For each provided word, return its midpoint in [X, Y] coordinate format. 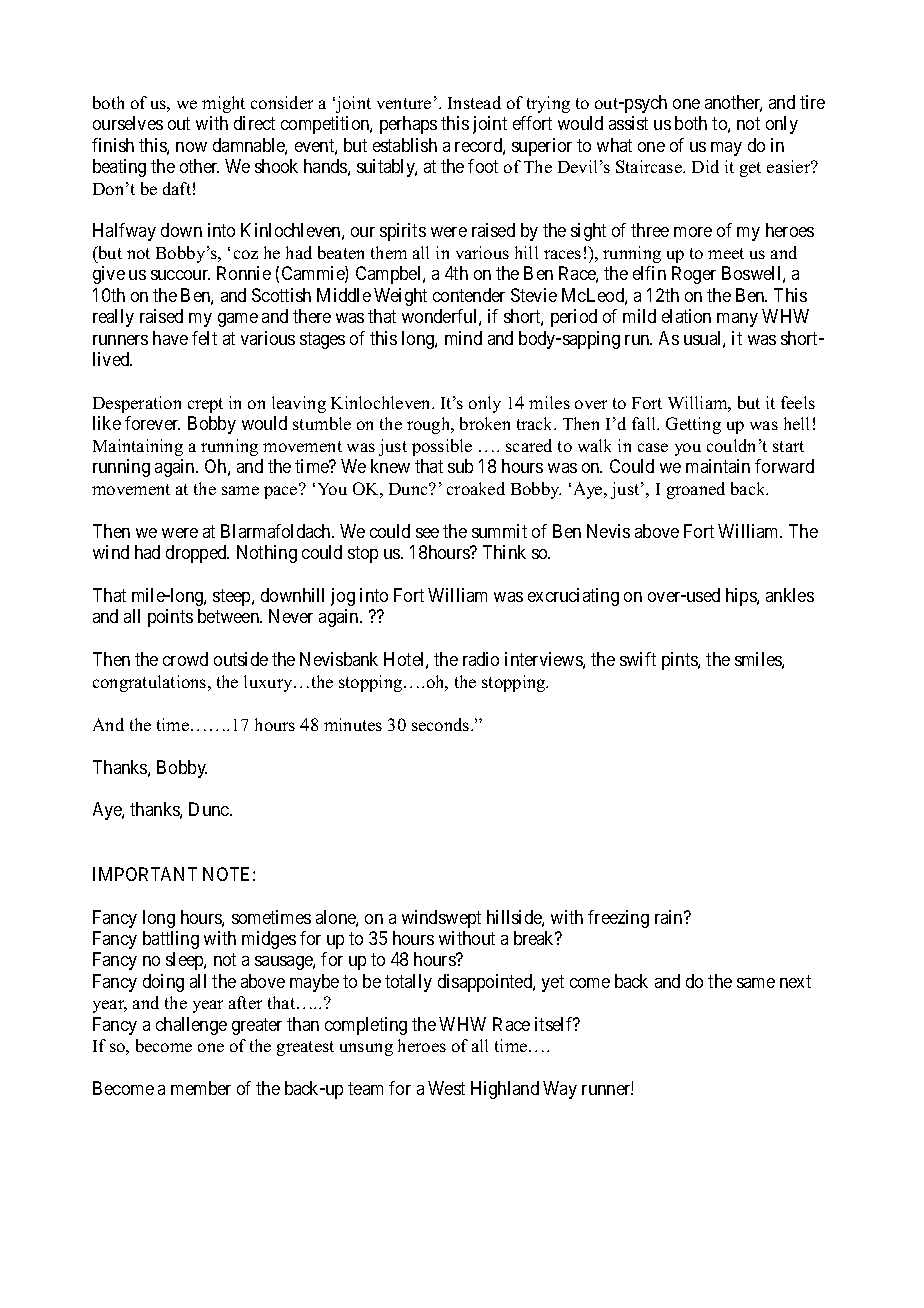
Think [504, 552]
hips [742, 597]
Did [705, 166]
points [170, 618]
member [201, 1088]
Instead [474, 102]
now [191, 147]
